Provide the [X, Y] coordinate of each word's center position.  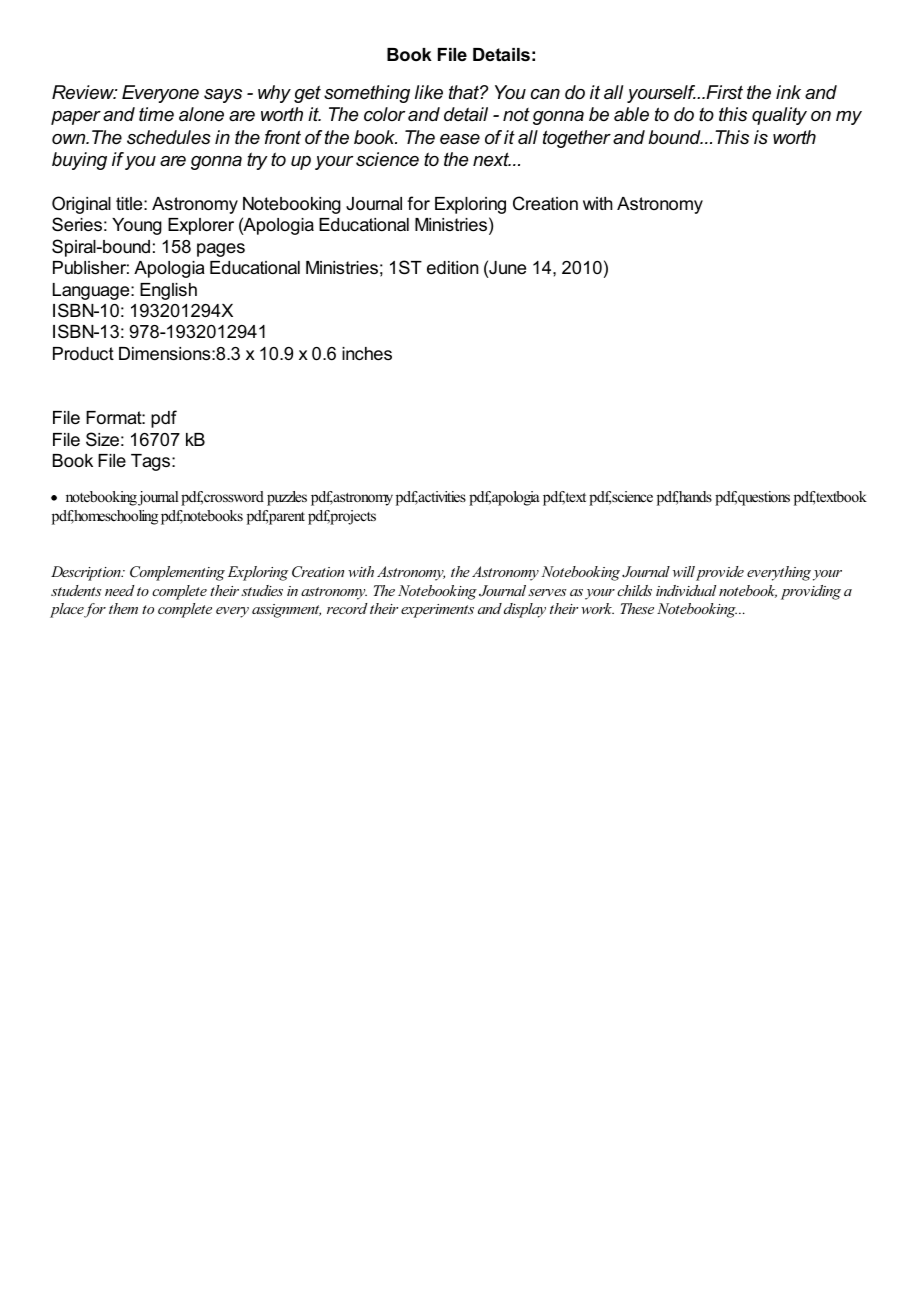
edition [452, 268]
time [156, 114]
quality [779, 116]
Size [102, 439]
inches [367, 354]
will [684, 571]
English [168, 291]
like [429, 92]
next [492, 159]
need [120, 590]
